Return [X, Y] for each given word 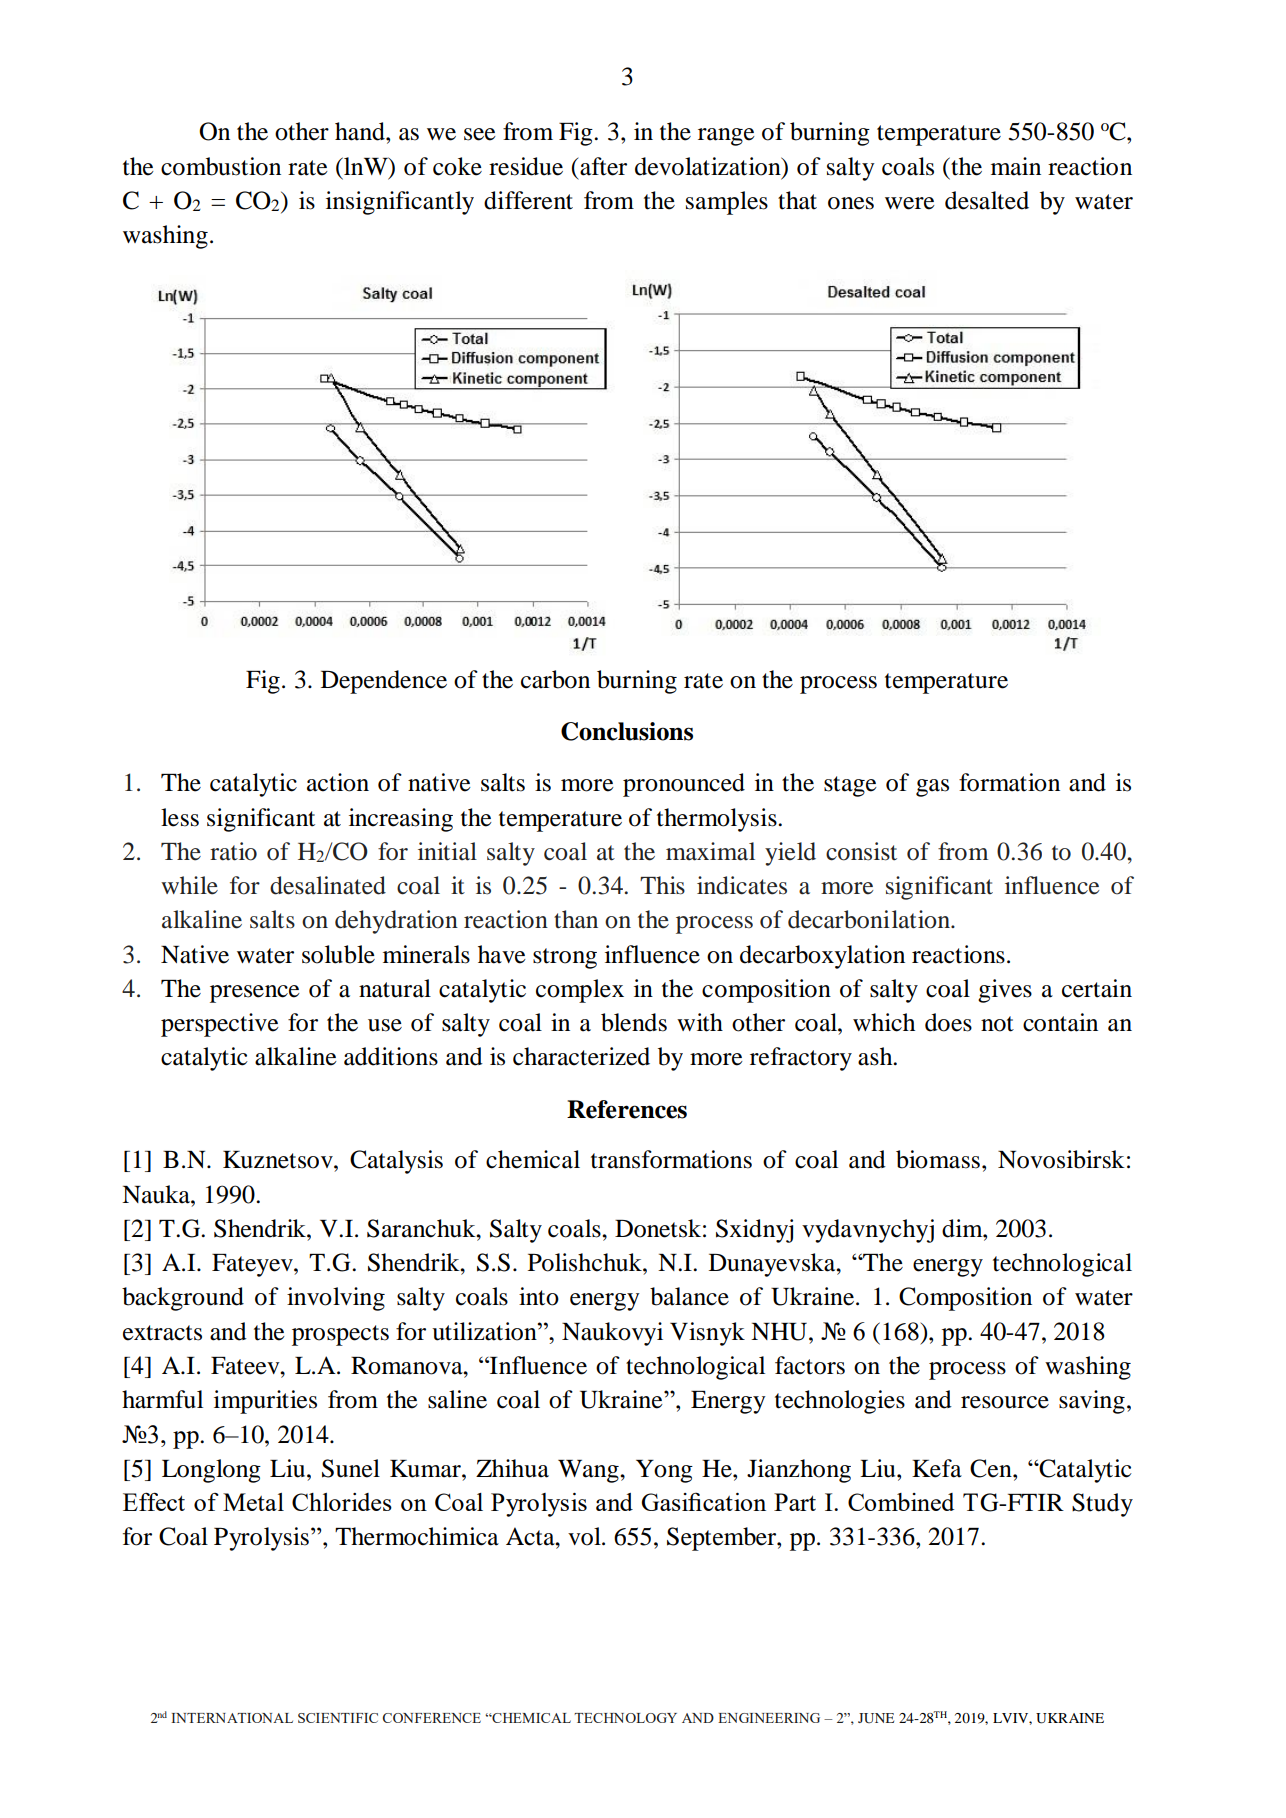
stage [850, 786]
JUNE [876, 1718]
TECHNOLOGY [625, 1718]
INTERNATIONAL [232, 1718]
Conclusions [627, 731]
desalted [987, 200]
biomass [938, 1159]
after [603, 166]
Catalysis [396, 1162]
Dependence [384, 682]
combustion [221, 166]
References [627, 1109]
